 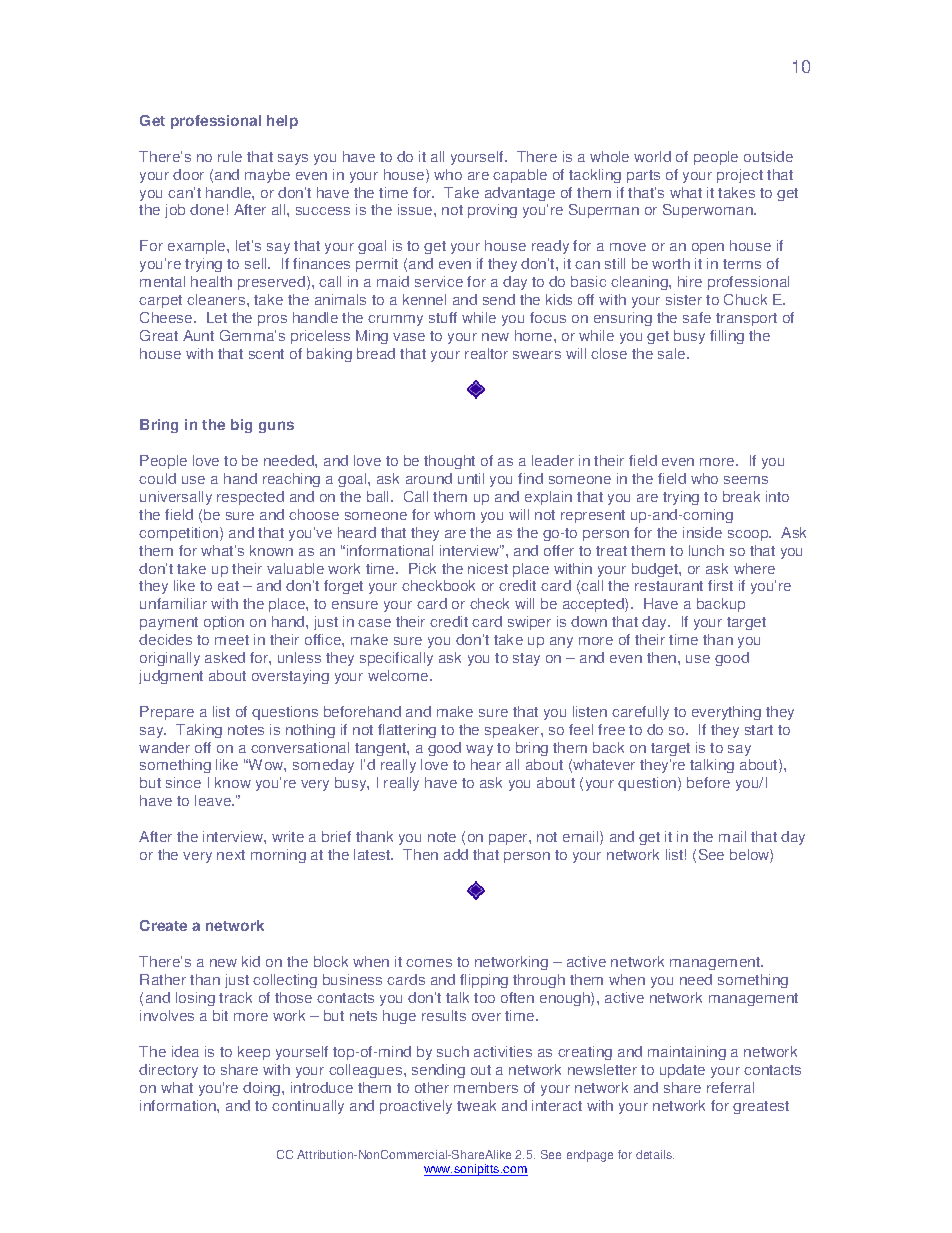 What do you see at coordinates (520, 176) in the image?
I see `capable` at bounding box center [520, 176].
